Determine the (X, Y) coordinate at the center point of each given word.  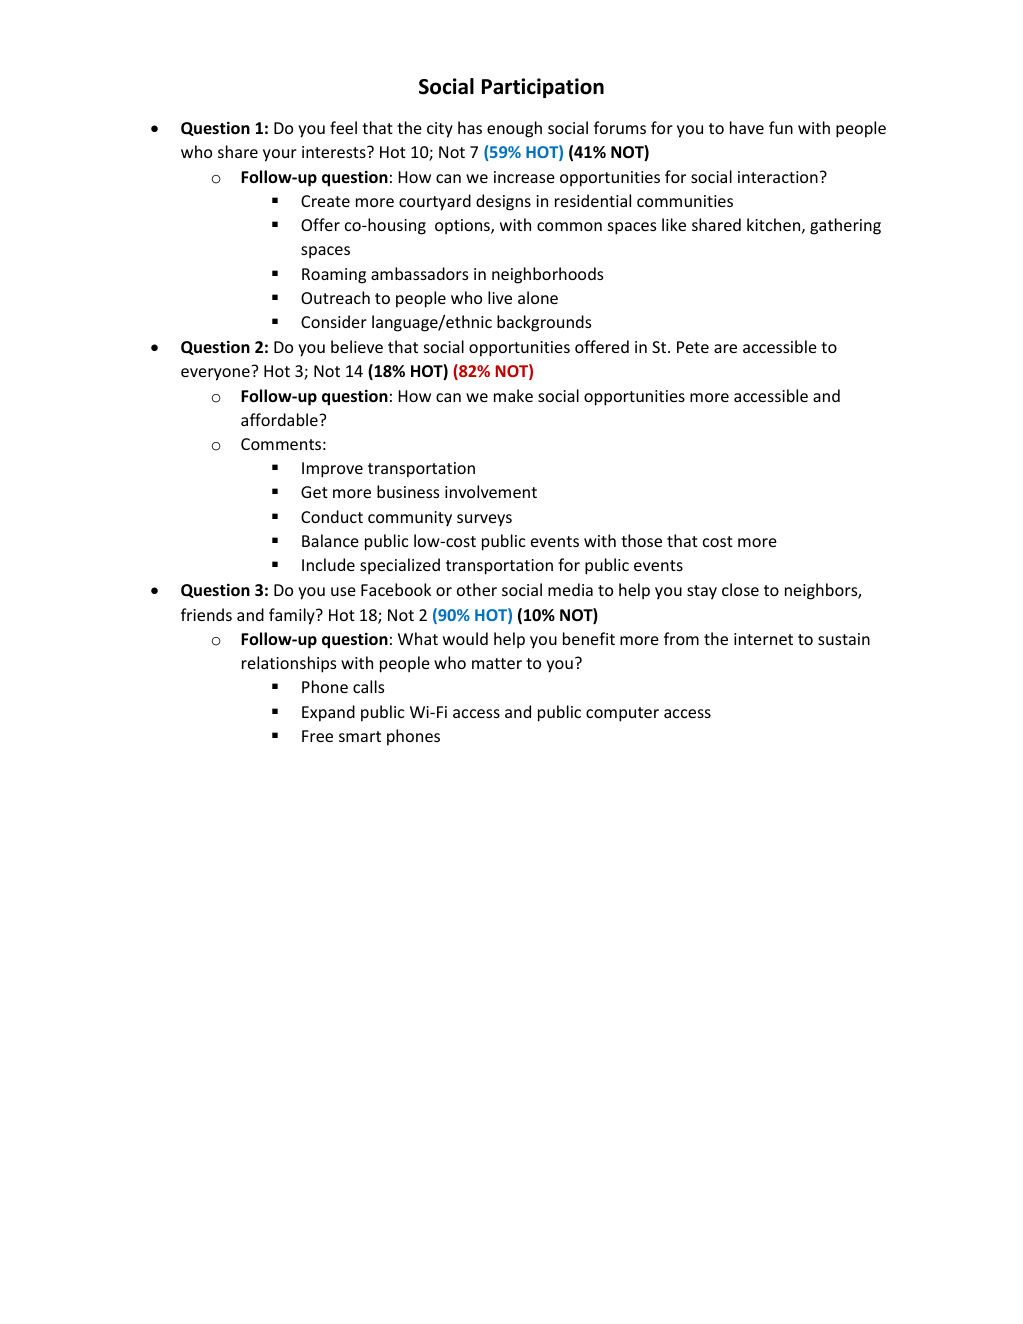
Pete (693, 347)
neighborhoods (547, 275)
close (740, 589)
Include (328, 564)
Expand (328, 713)
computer (622, 714)
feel (343, 127)
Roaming (334, 276)
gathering (845, 226)
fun (781, 127)
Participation (543, 88)
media (570, 589)
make (513, 395)
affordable (279, 419)
